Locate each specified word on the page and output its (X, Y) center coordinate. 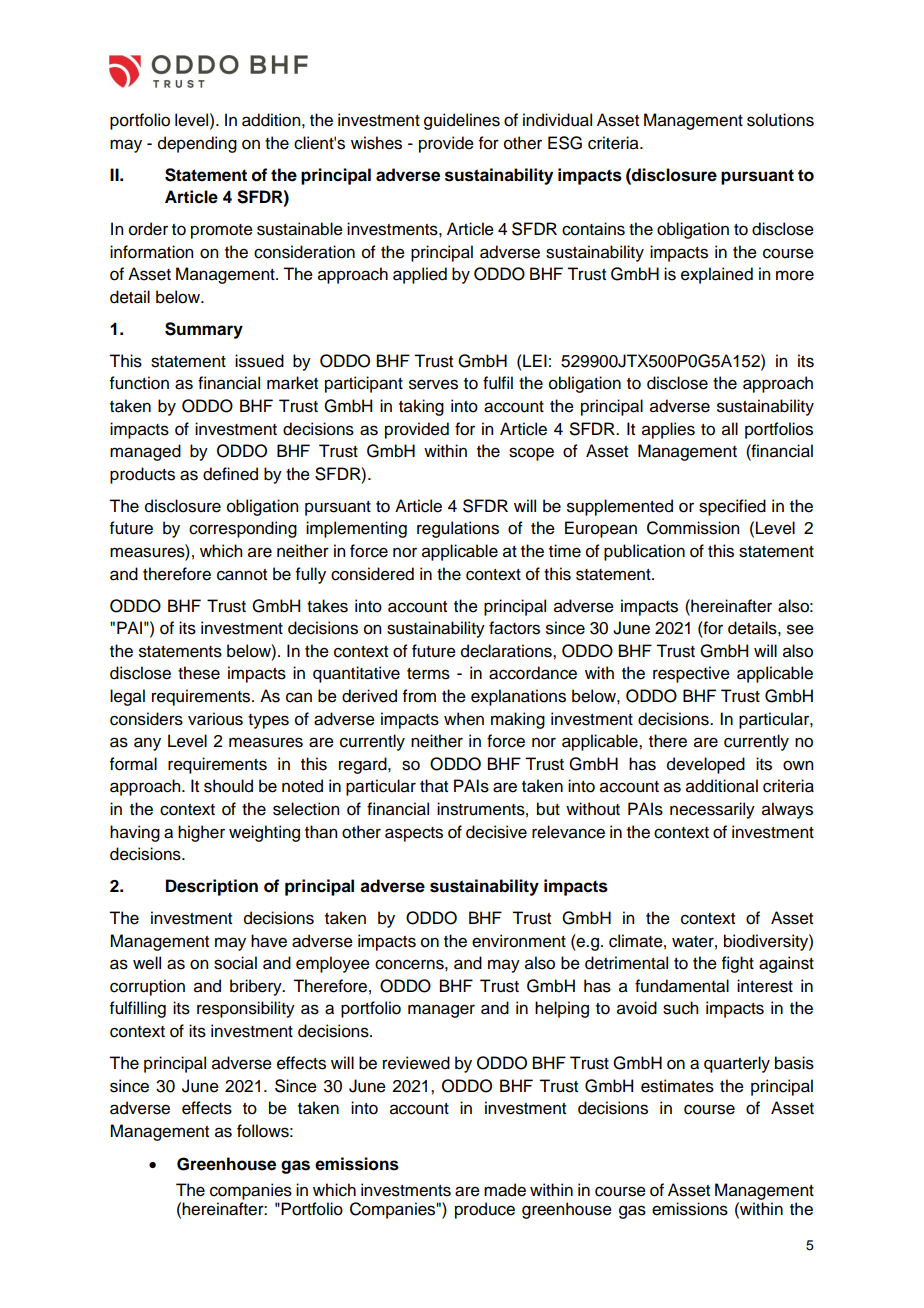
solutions (780, 120)
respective (691, 674)
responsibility (246, 1009)
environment (519, 941)
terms (428, 674)
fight (738, 964)
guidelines (462, 121)
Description (212, 887)
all (730, 429)
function (139, 383)
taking (421, 407)
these (199, 673)
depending (197, 144)
